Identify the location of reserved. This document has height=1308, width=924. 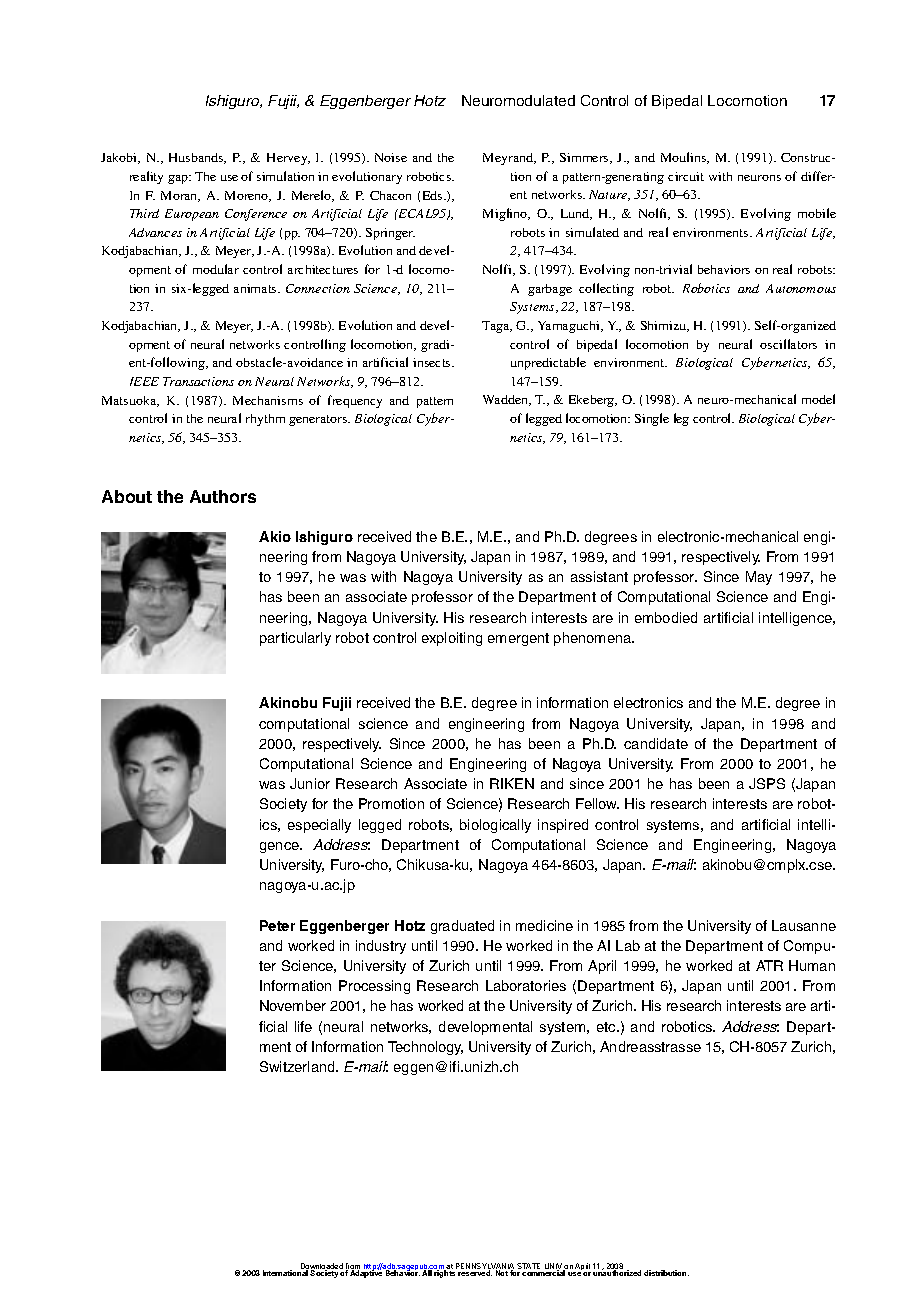
(475, 1273).
